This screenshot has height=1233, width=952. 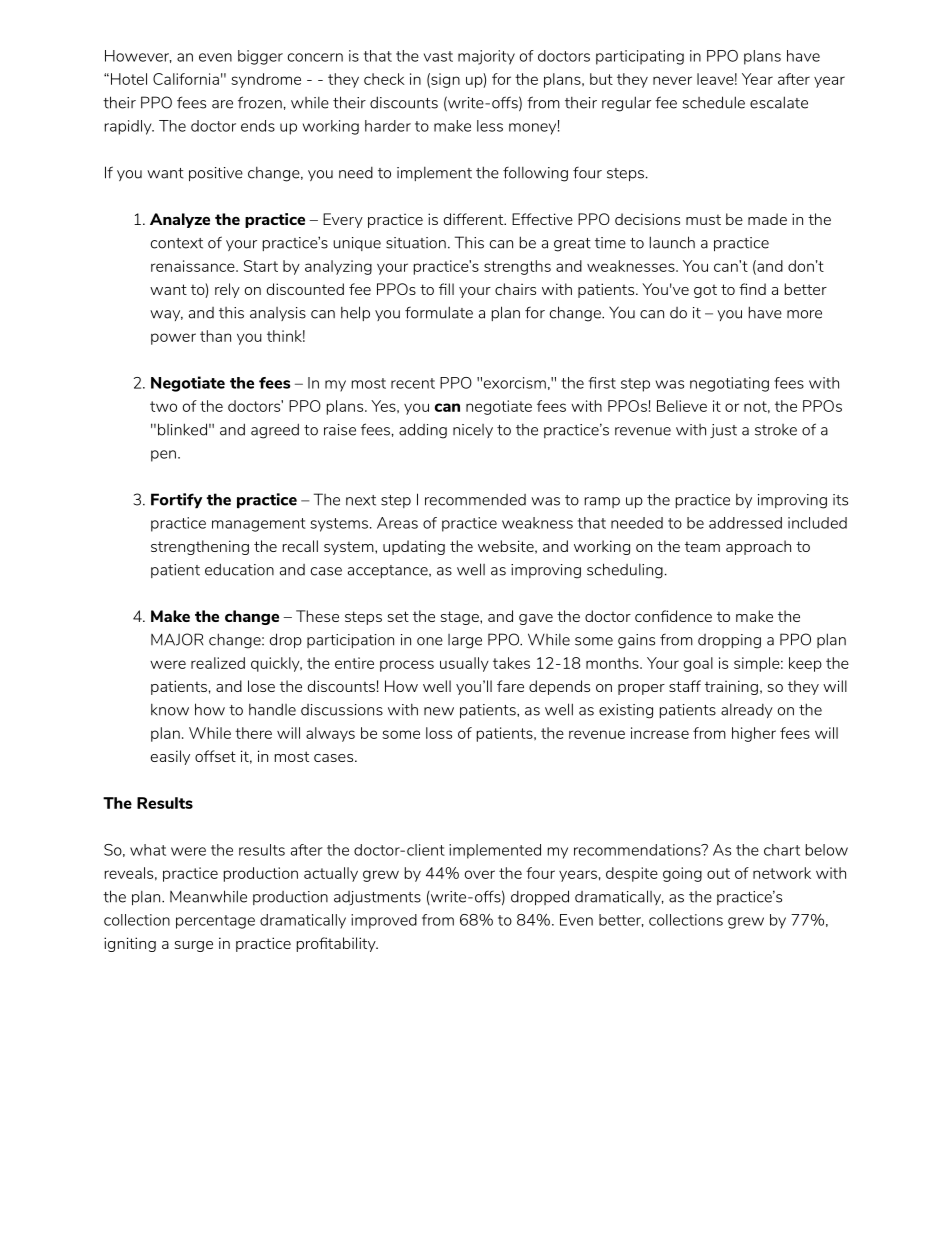 What do you see at coordinates (186, 79) in the screenshot?
I see `California` at bounding box center [186, 79].
